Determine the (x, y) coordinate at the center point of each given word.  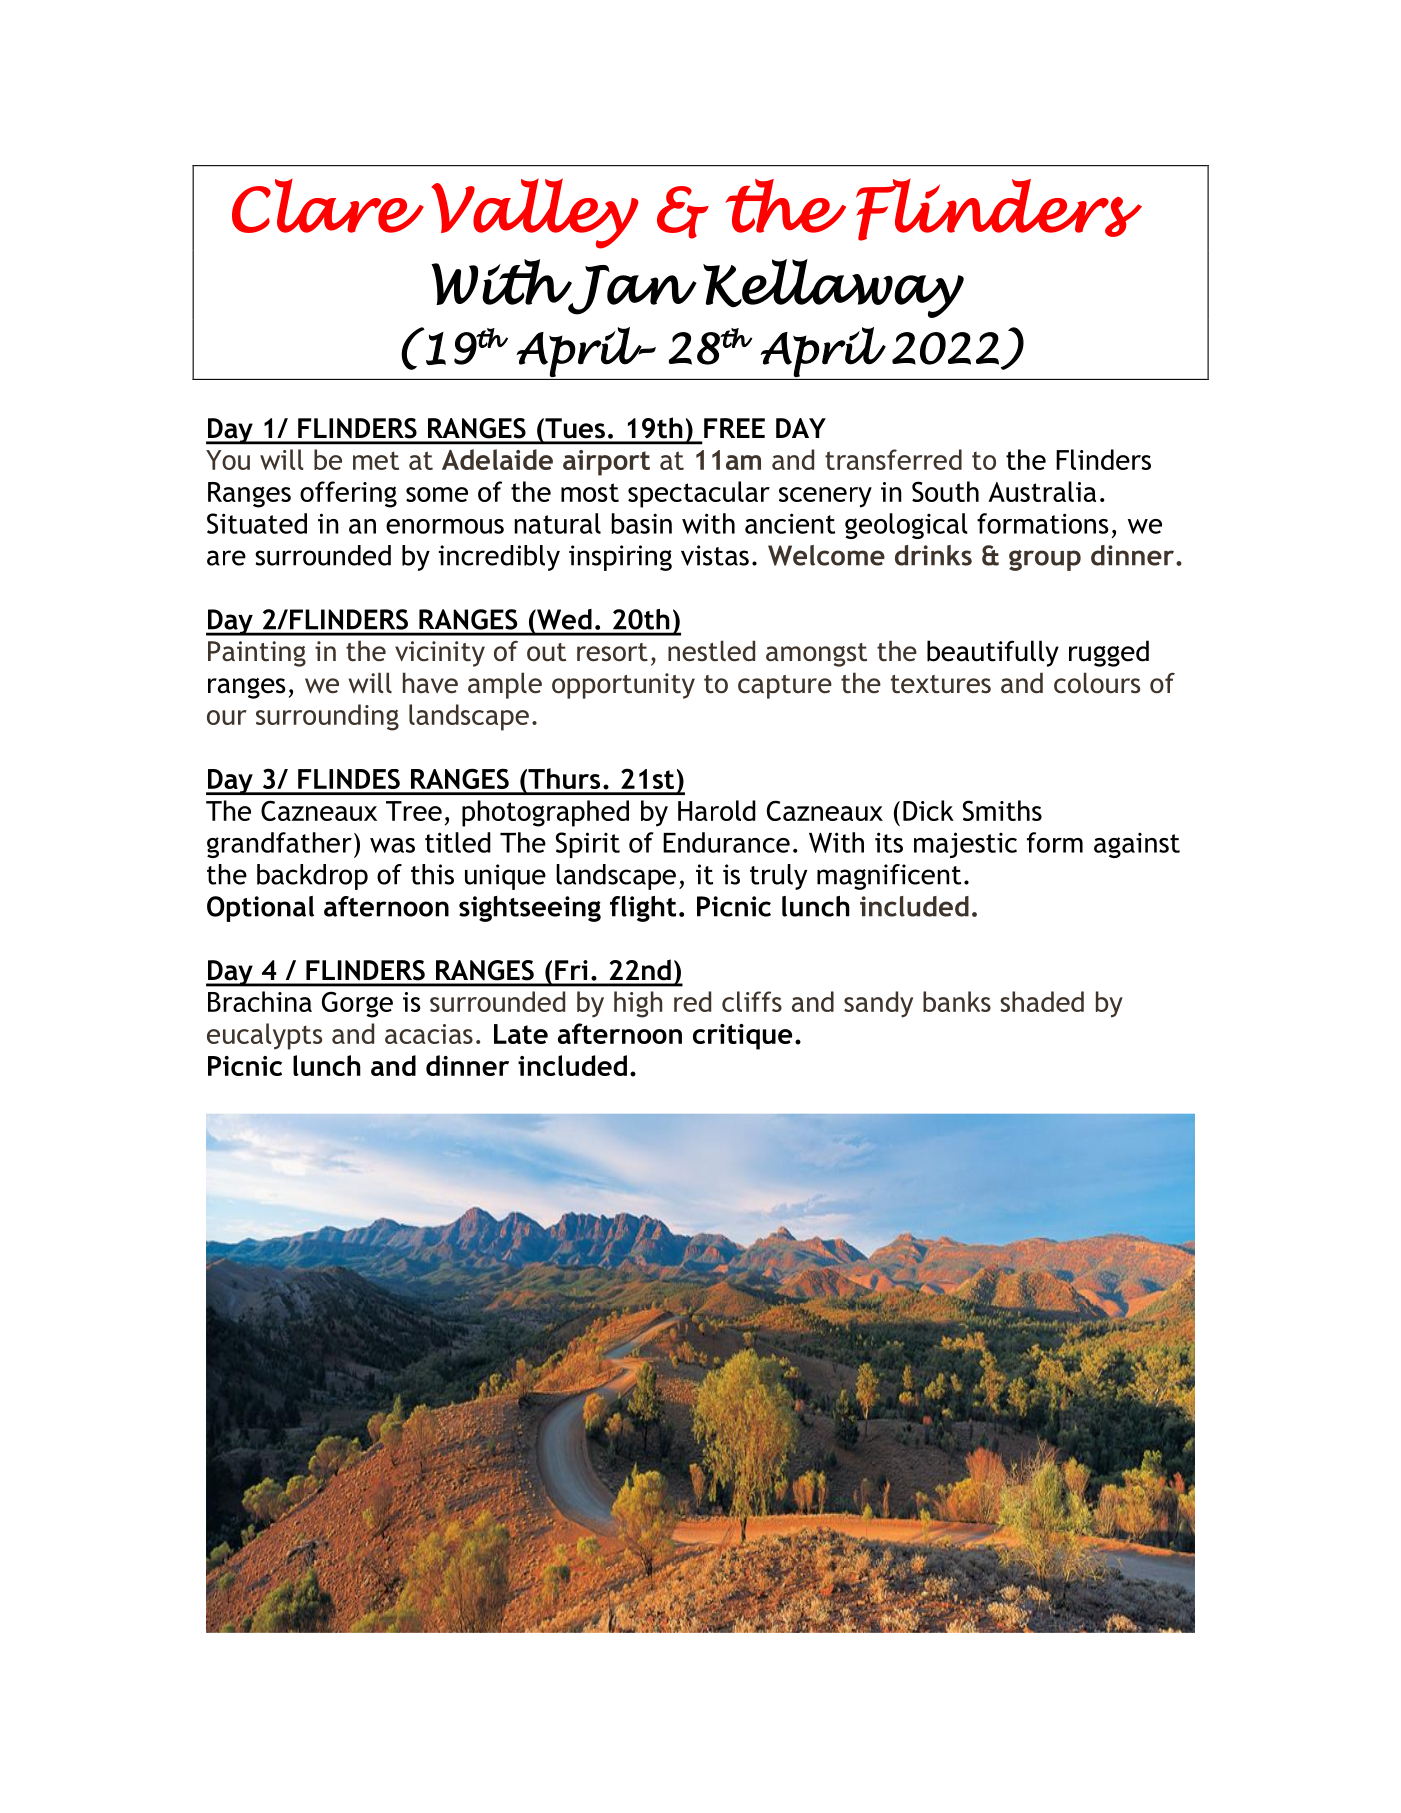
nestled (711, 651)
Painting (257, 654)
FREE (734, 428)
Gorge (357, 1004)
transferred (893, 459)
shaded (1042, 1001)
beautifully (993, 653)
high (638, 1004)
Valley (534, 213)
